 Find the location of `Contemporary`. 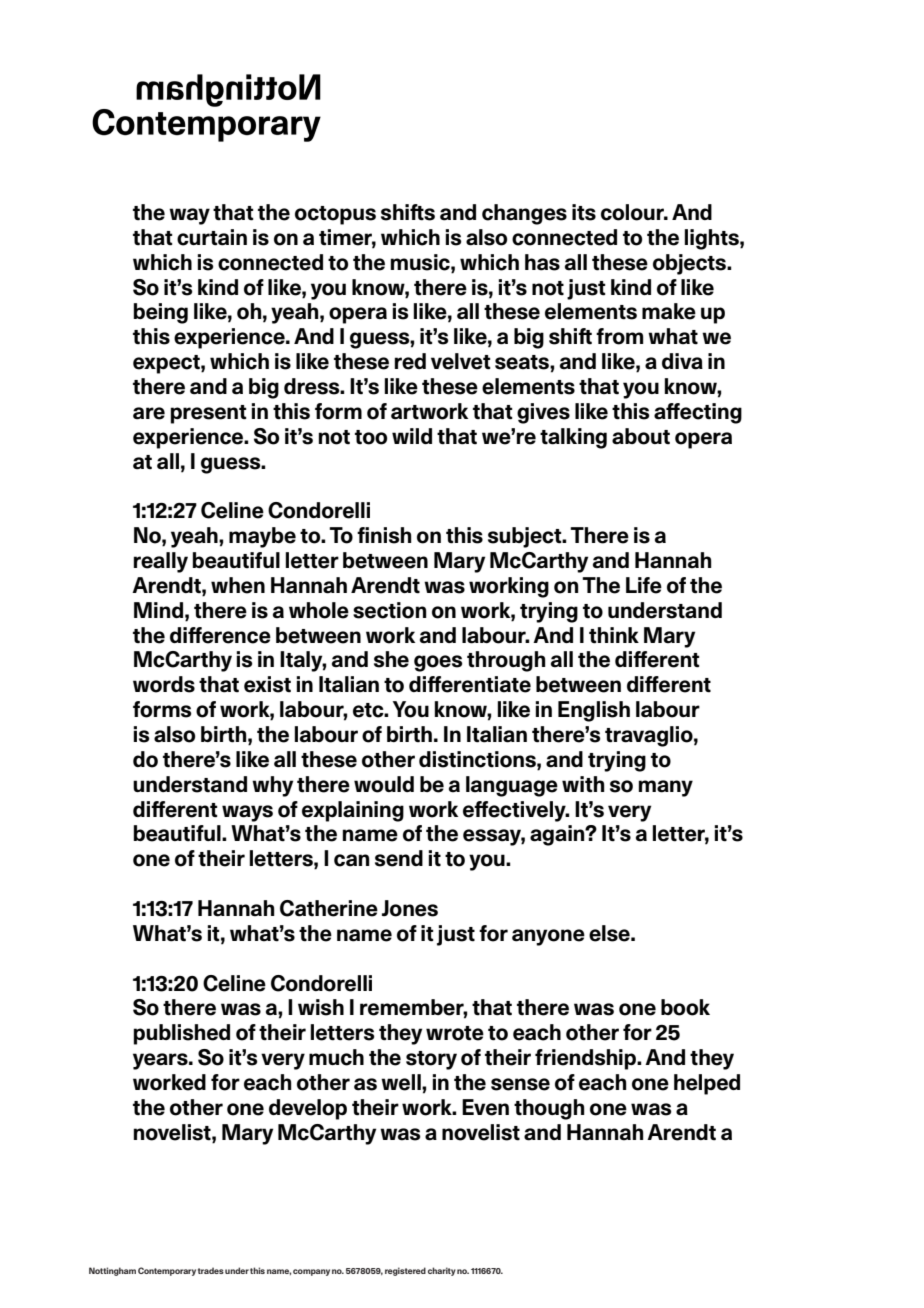

Contemporary is located at coordinates (167, 1271).
